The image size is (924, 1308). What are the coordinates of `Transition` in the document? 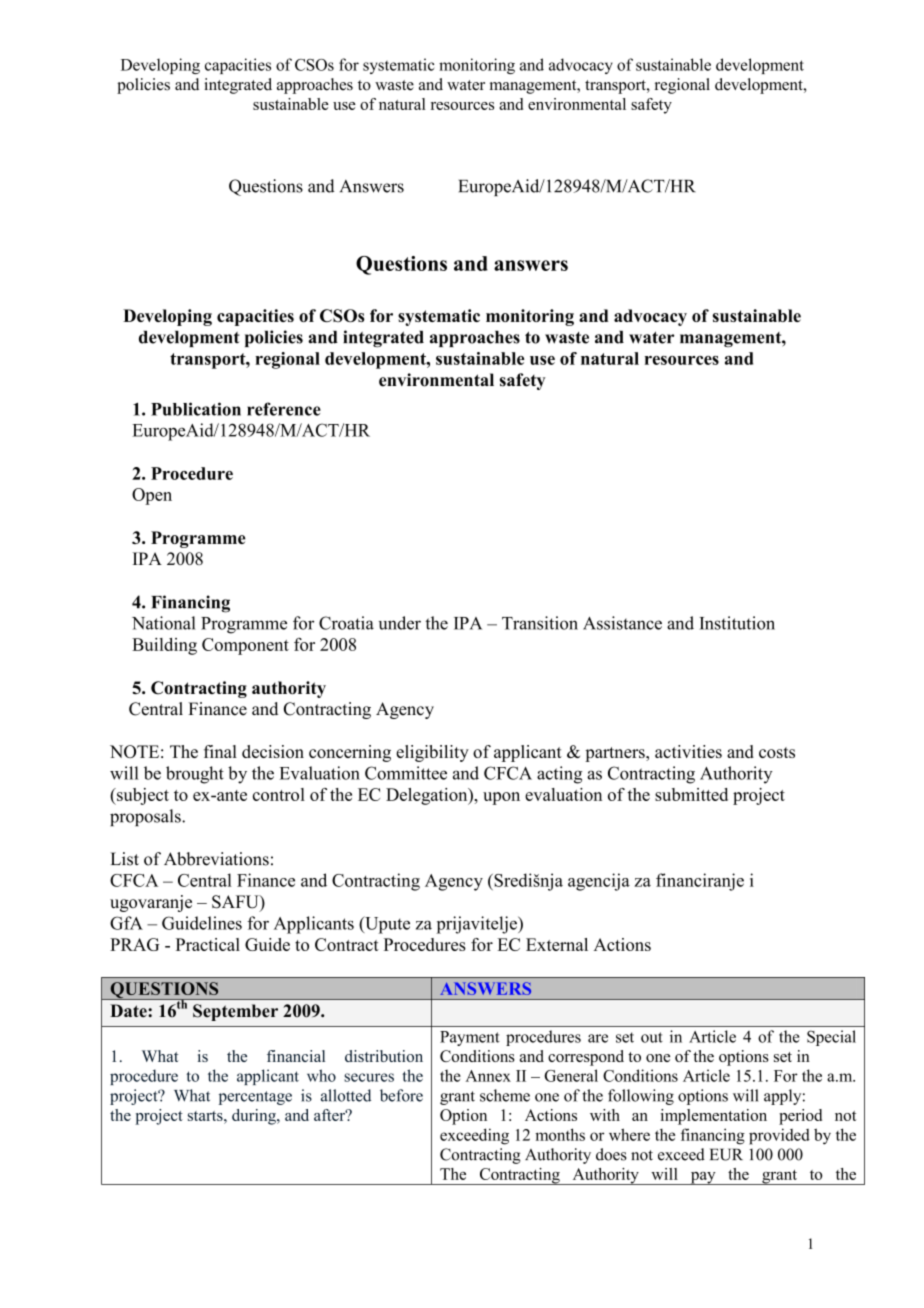 It's located at (540, 623).
